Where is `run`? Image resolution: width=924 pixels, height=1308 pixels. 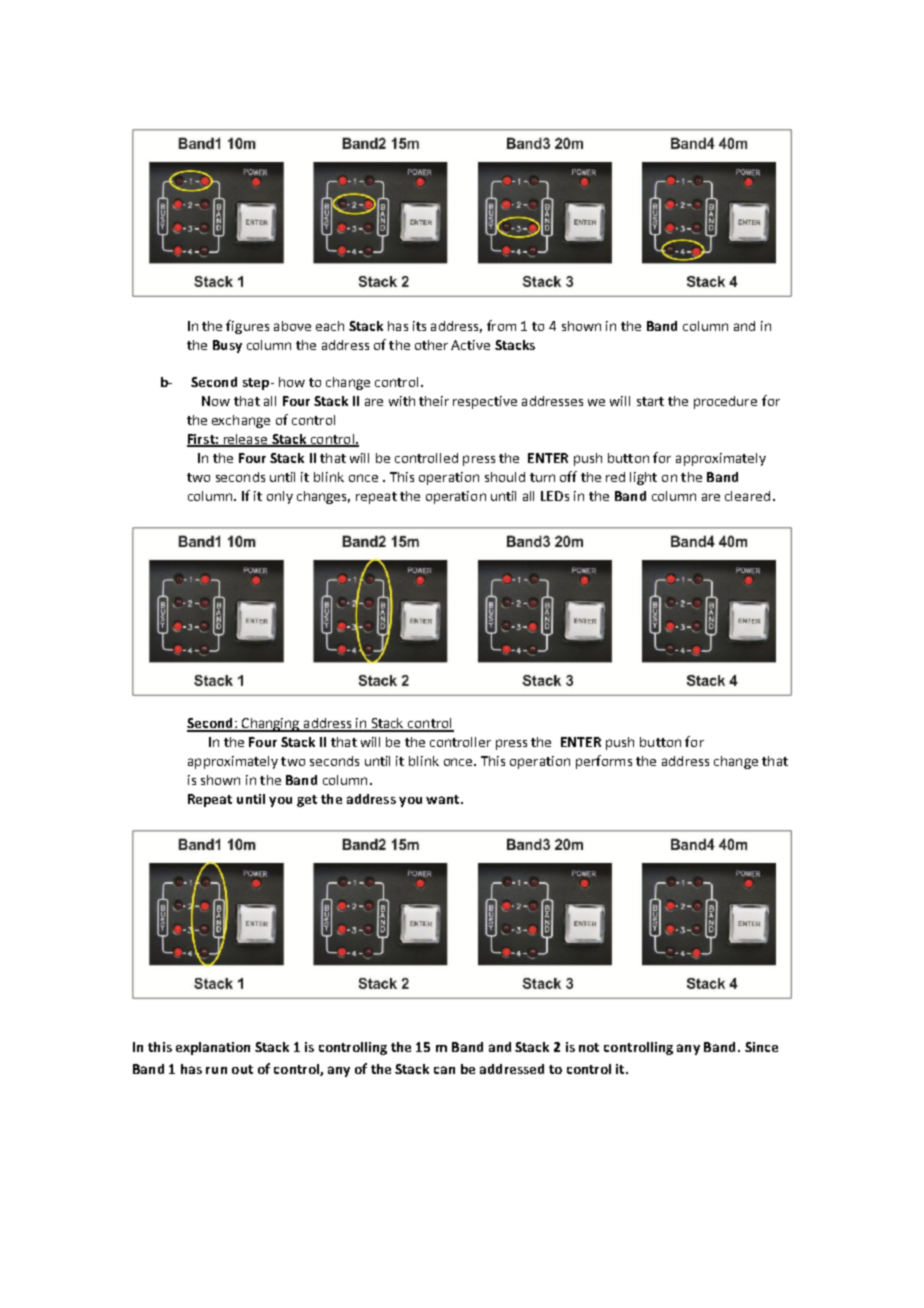 run is located at coordinates (216, 1070).
